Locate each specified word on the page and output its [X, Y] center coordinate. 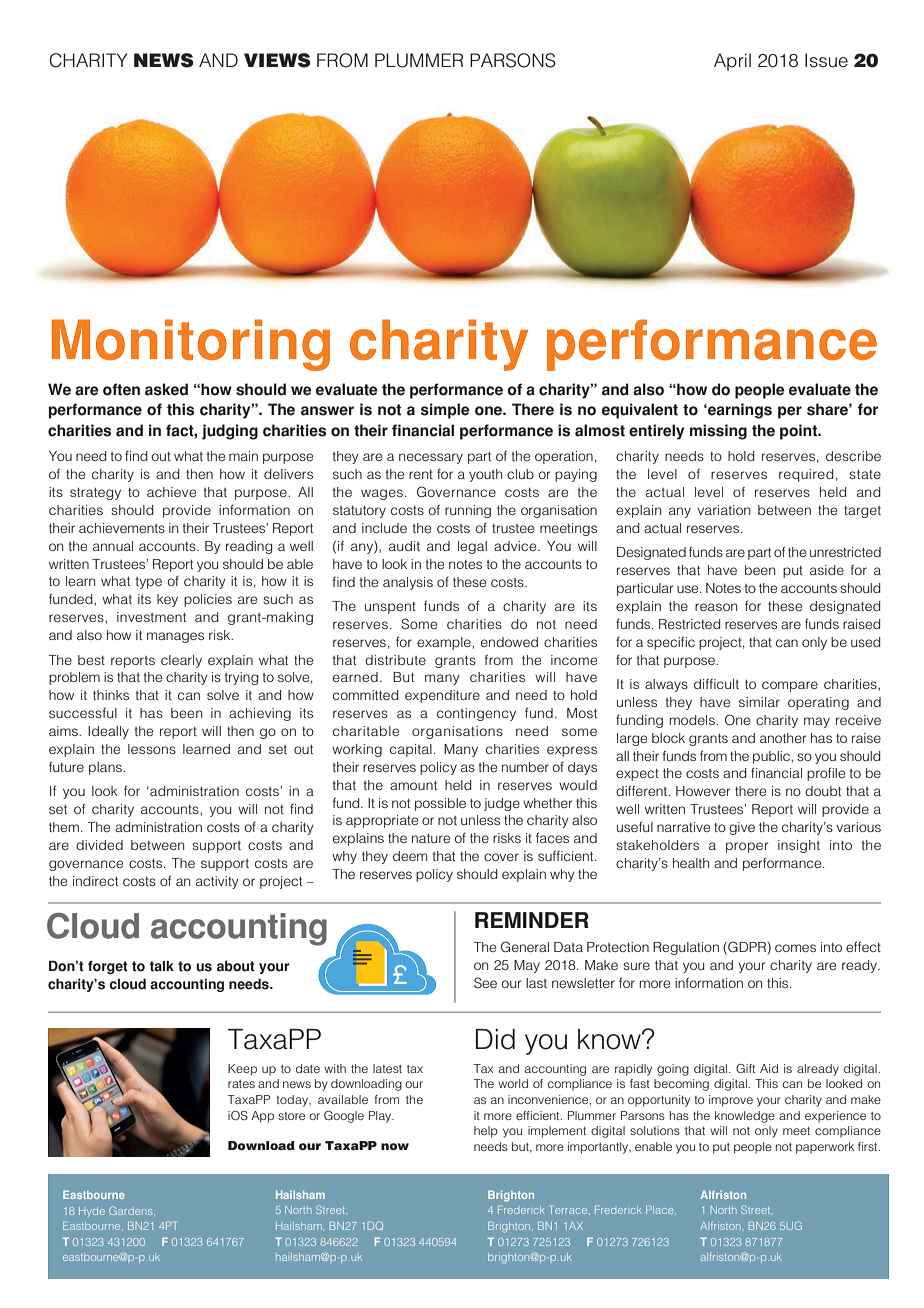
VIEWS [277, 60]
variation [723, 510]
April [732, 62]
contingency [476, 714]
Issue [826, 60]
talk [161, 966]
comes [795, 948]
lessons [152, 749]
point [800, 432]
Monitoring [191, 345]
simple [445, 411]
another [783, 738]
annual [113, 546]
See [485, 983]
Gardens [132, 1210]
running [468, 511]
